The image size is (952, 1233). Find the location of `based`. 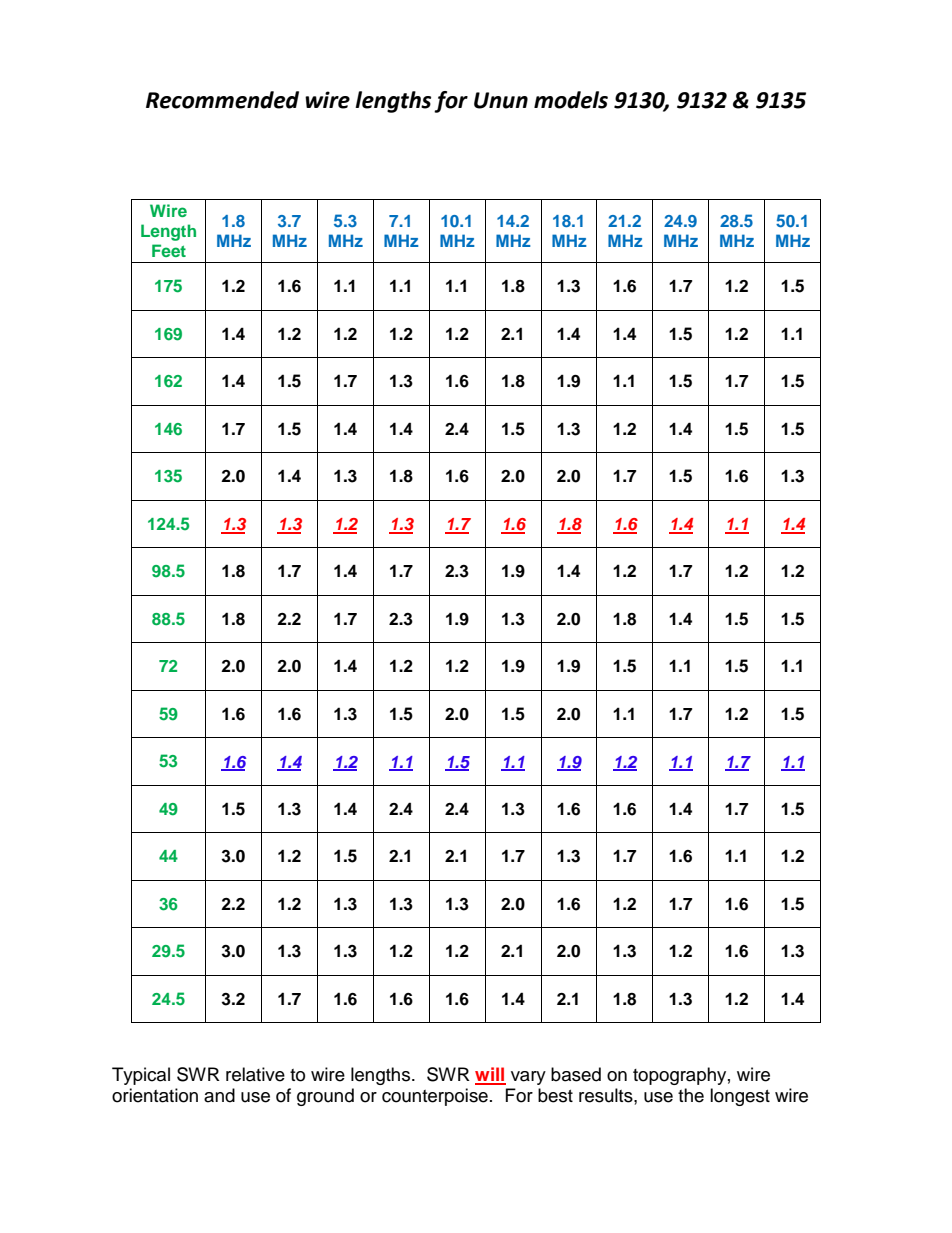

based is located at coordinates (576, 1074).
